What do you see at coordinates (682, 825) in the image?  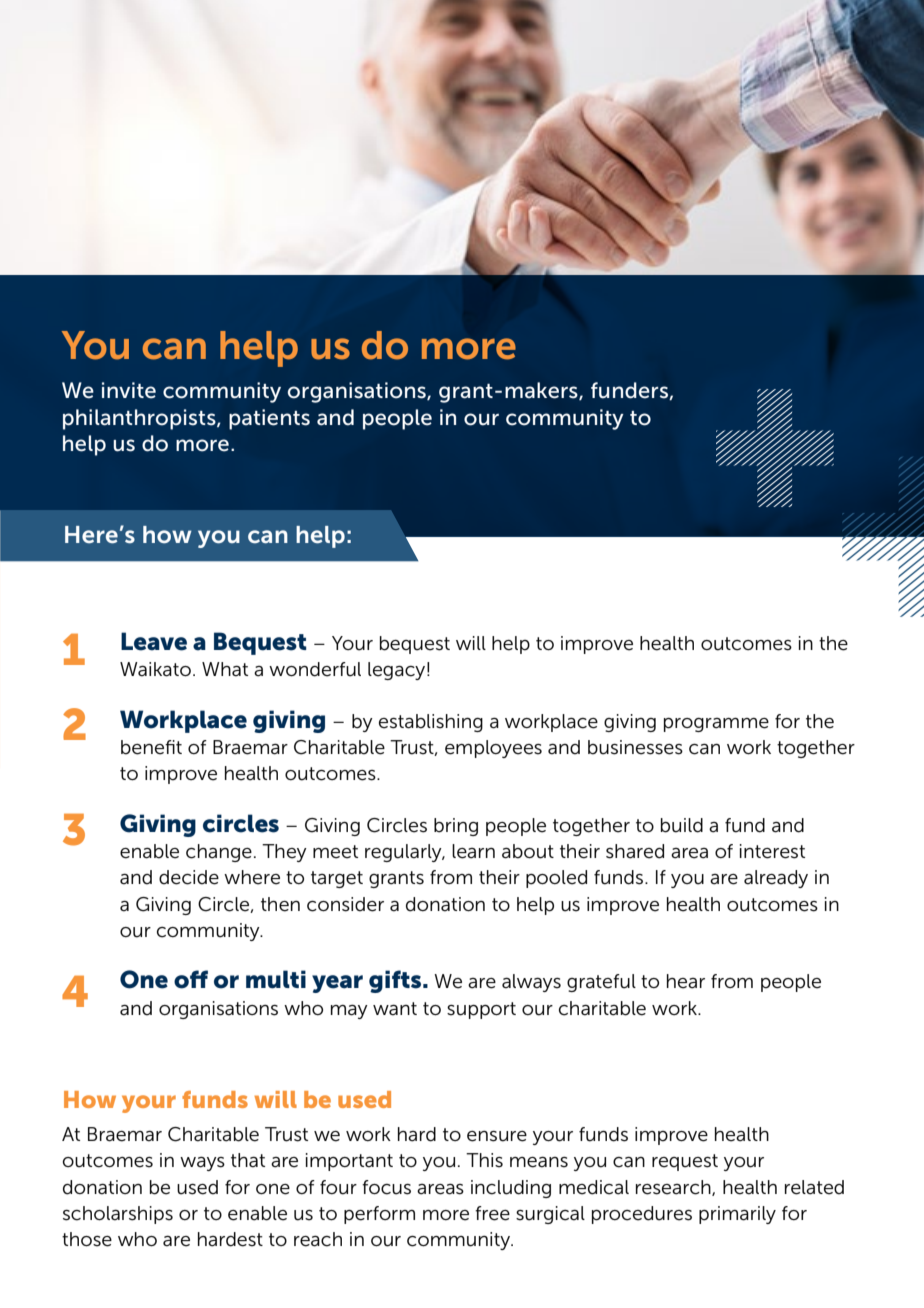 I see `build` at bounding box center [682, 825].
